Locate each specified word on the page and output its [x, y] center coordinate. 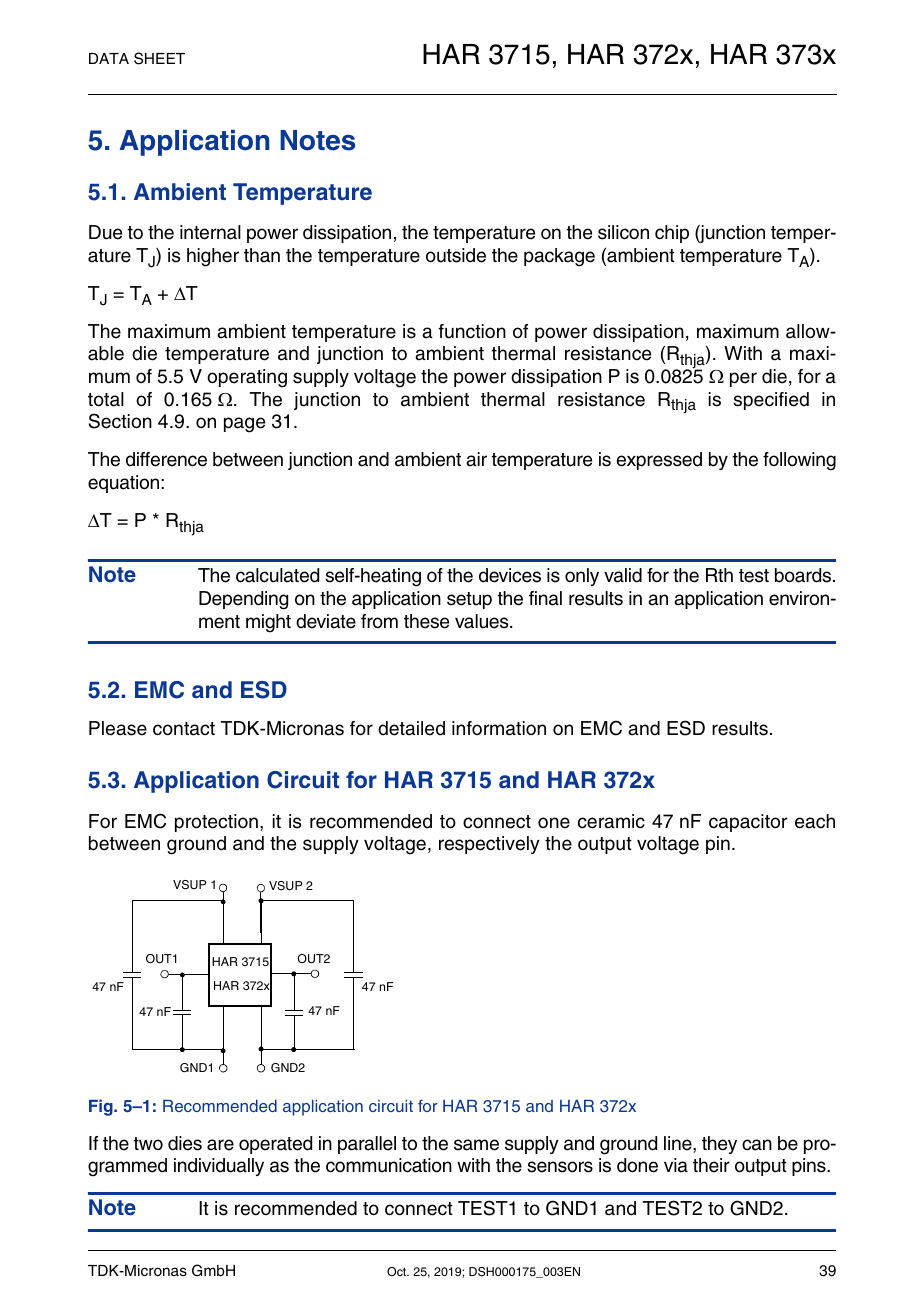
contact [184, 729]
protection [216, 823]
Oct [398, 1271]
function [472, 331]
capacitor [748, 823]
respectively [489, 845]
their [711, 1165]
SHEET [159, 58]
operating [247, 378]
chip [672, 234]
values [483, 621]
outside [456, 255]
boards [804, 575]
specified [771, 401]
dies [185, 1143]
